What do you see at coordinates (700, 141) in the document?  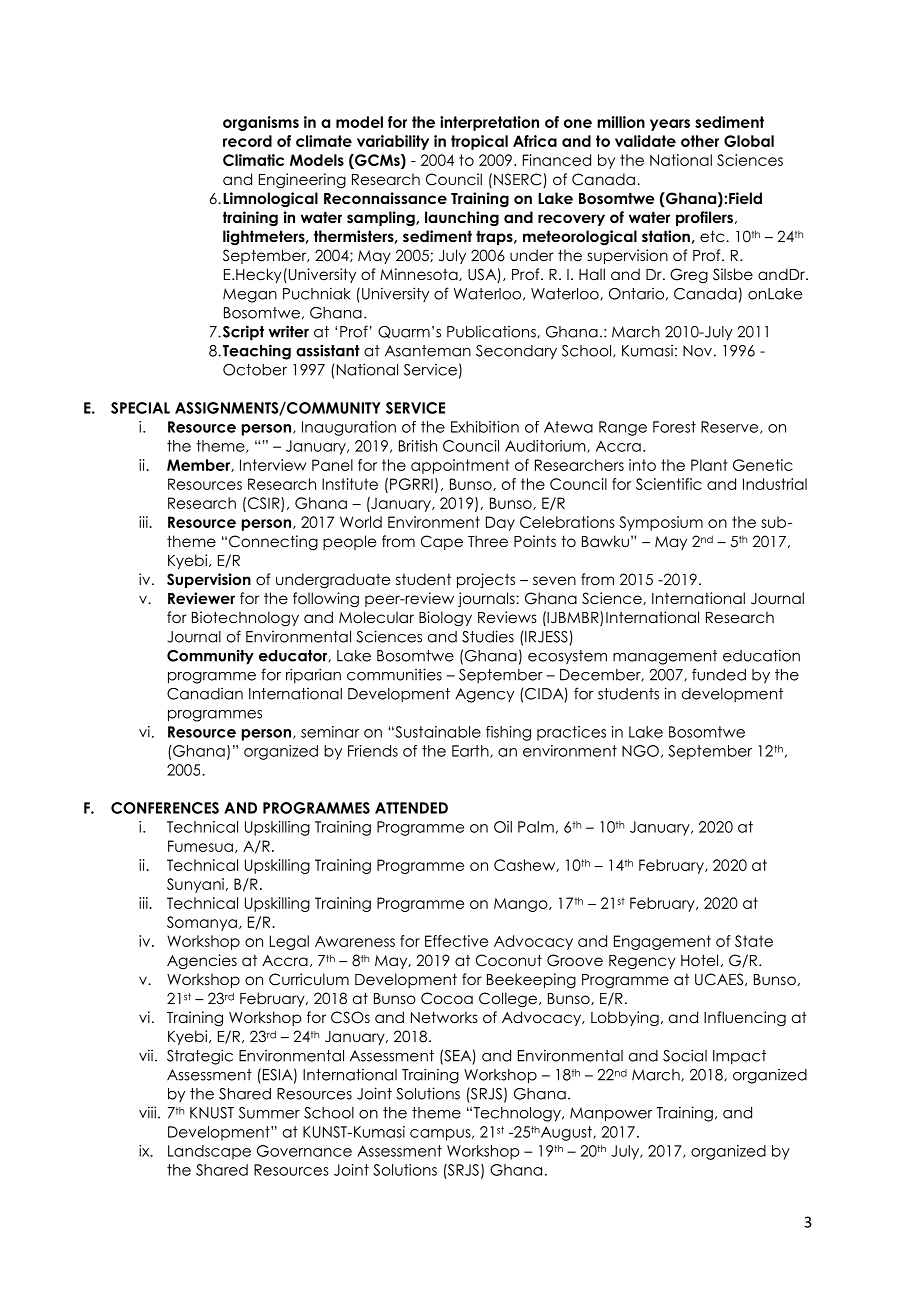 I see `other` at bounding box center [700, 141].
